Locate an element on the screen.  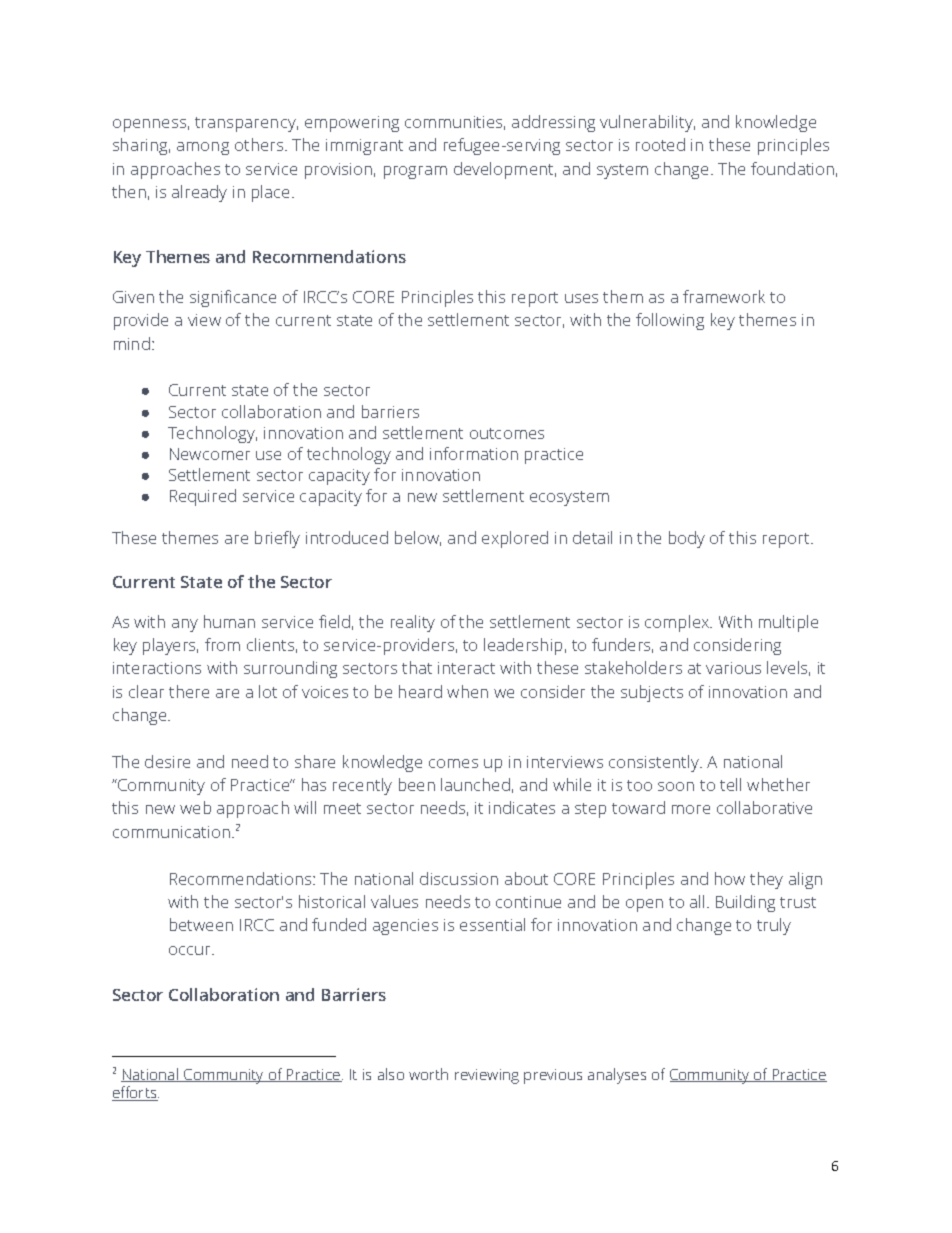
human is located at coordinates (229, 621).
